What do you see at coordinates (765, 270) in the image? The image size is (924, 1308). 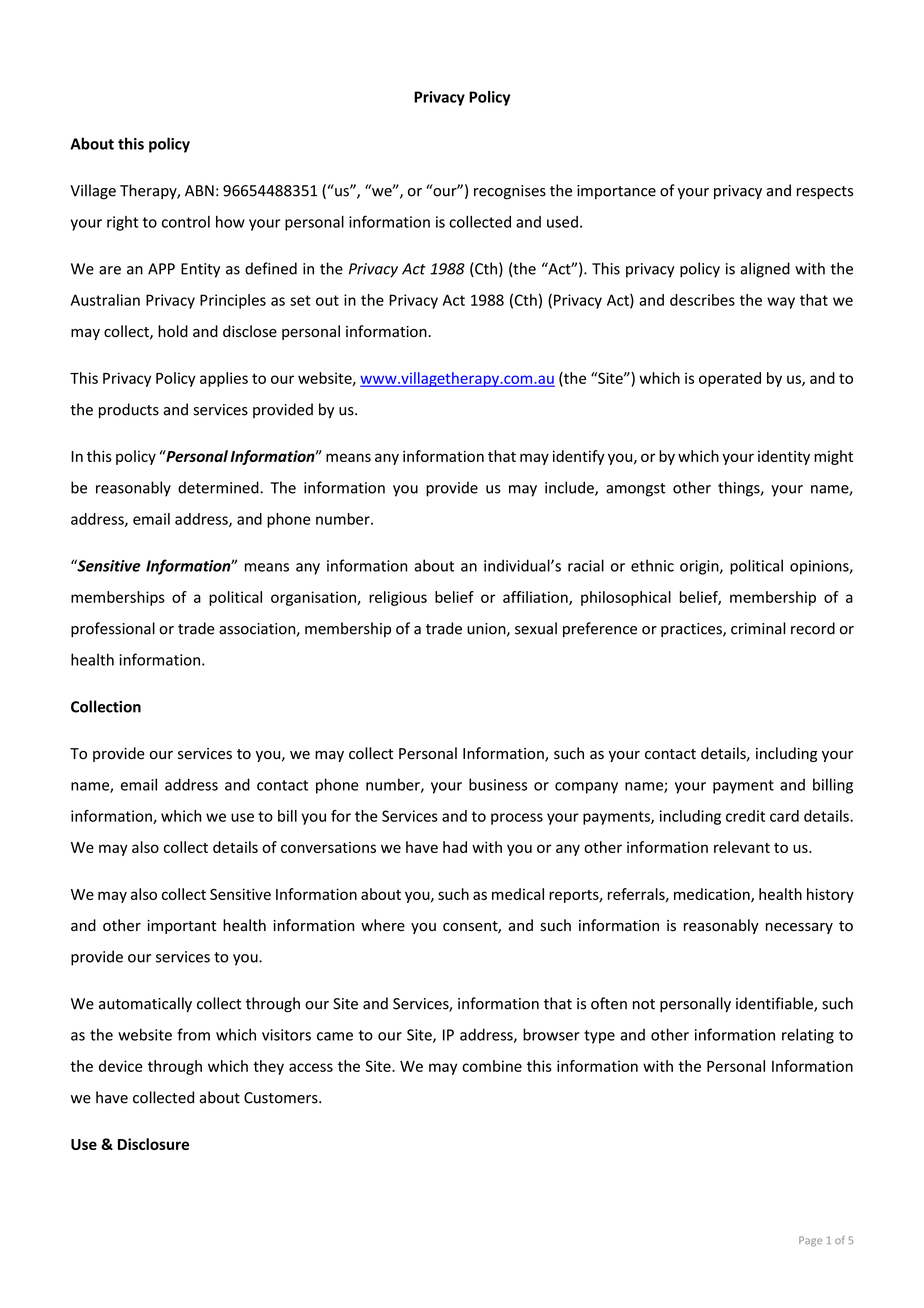 I see `aligned` at bounding box center [765, 270].
